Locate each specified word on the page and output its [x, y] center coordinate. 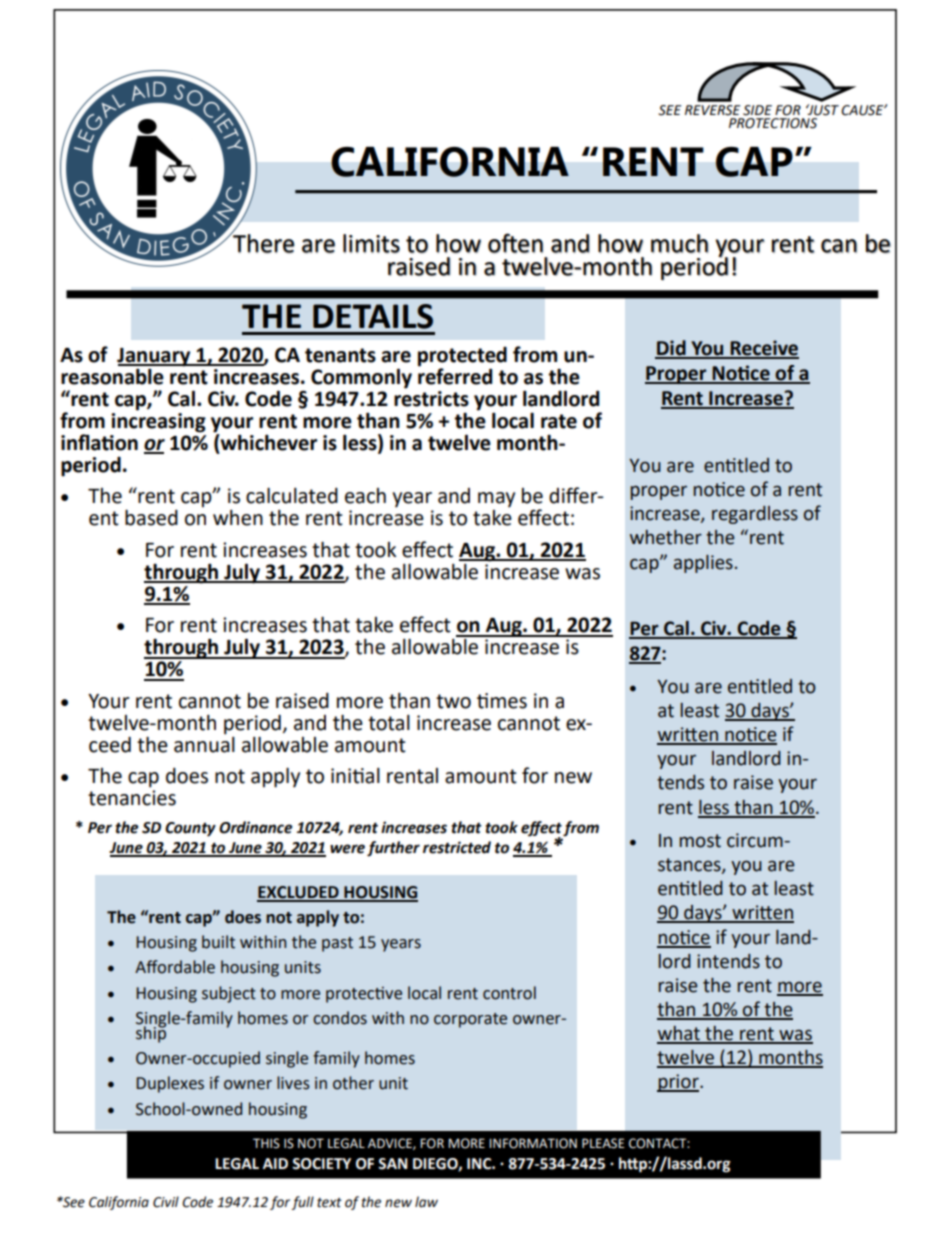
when [238, 518]
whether [666, 537]
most [700, 841]
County [190, 829]
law [426, 1202]
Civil [166, 1202]
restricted [457, 847]
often [515, 243]
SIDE [757, 110]
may [496, 500]
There [262, 242]
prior [679, 1083]
